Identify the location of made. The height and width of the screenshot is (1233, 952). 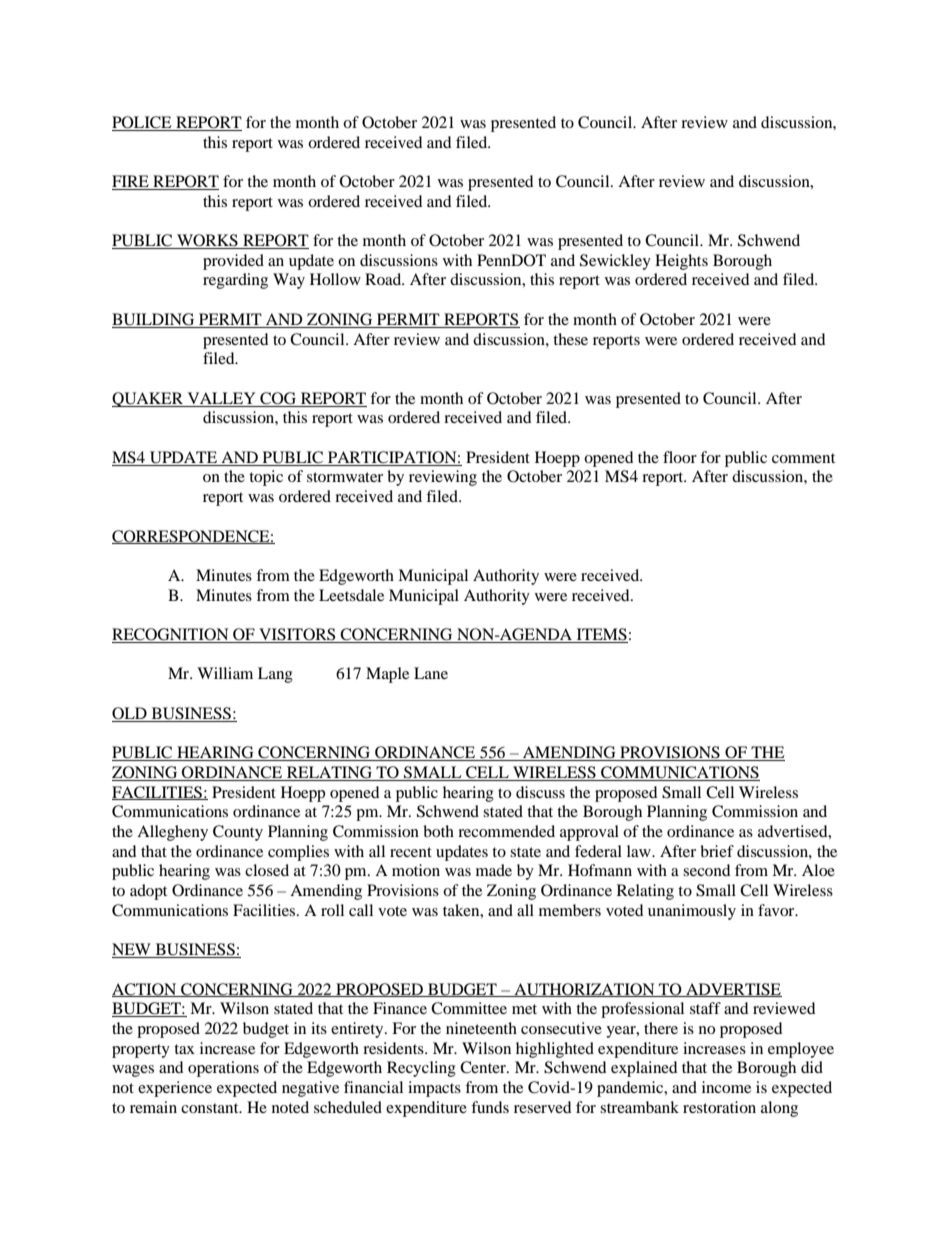
(494, 870).
